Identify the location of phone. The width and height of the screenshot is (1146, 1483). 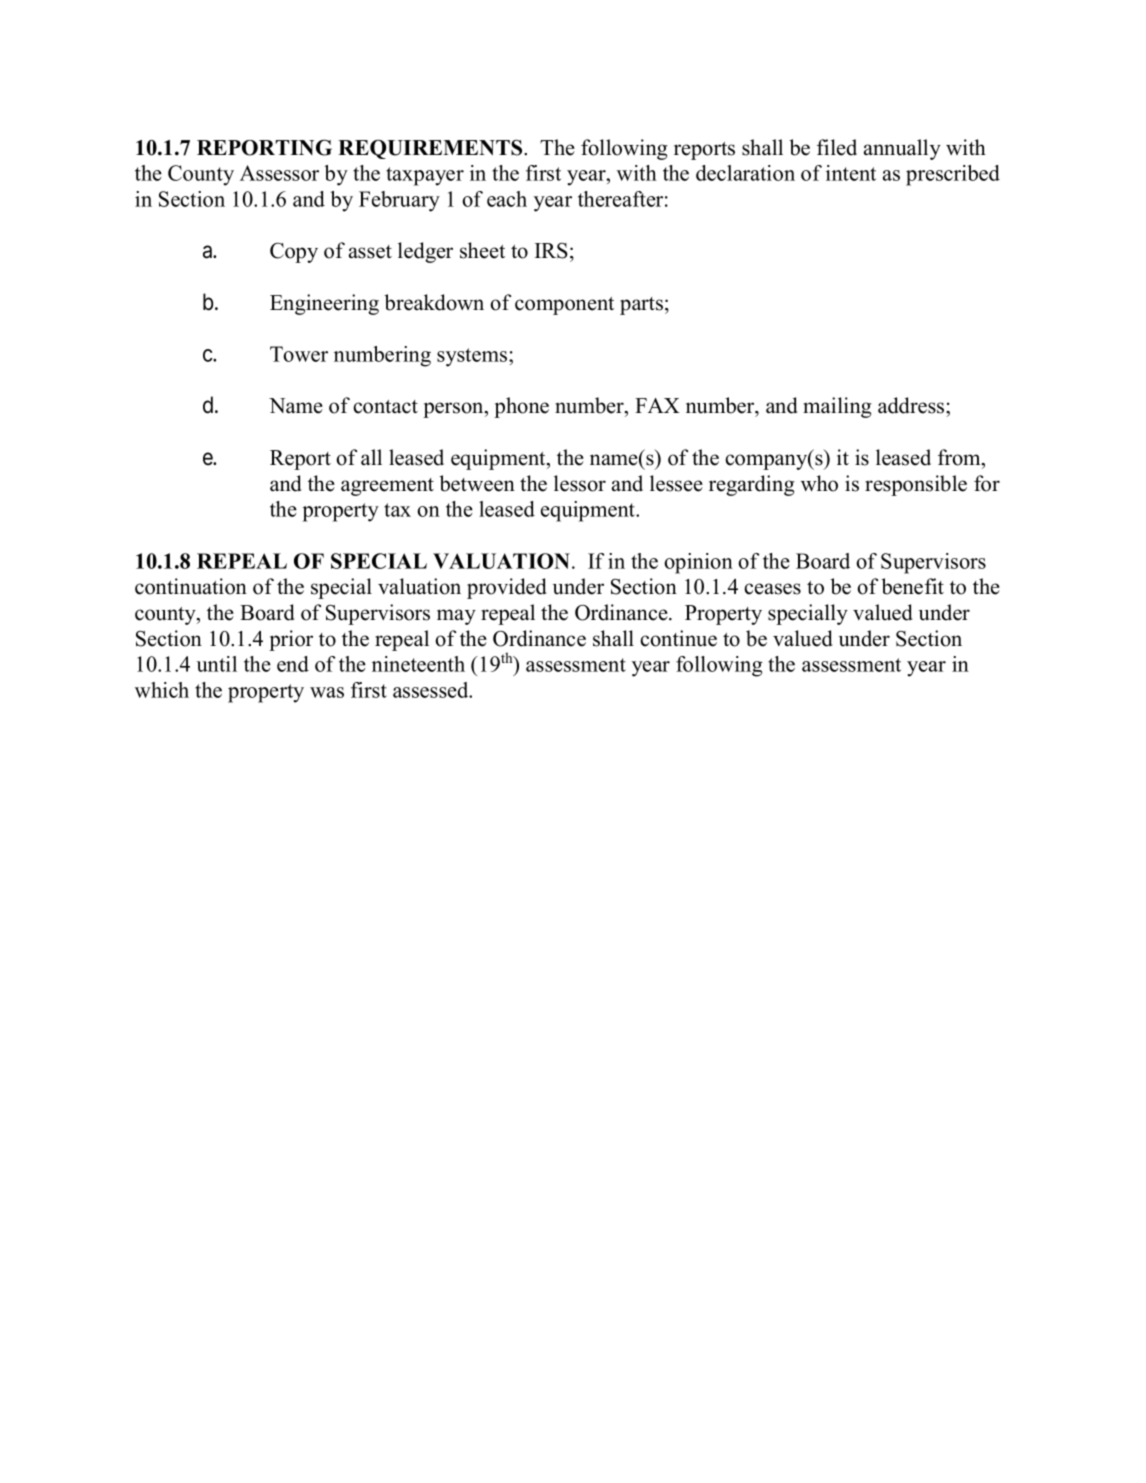
(521, 407).
